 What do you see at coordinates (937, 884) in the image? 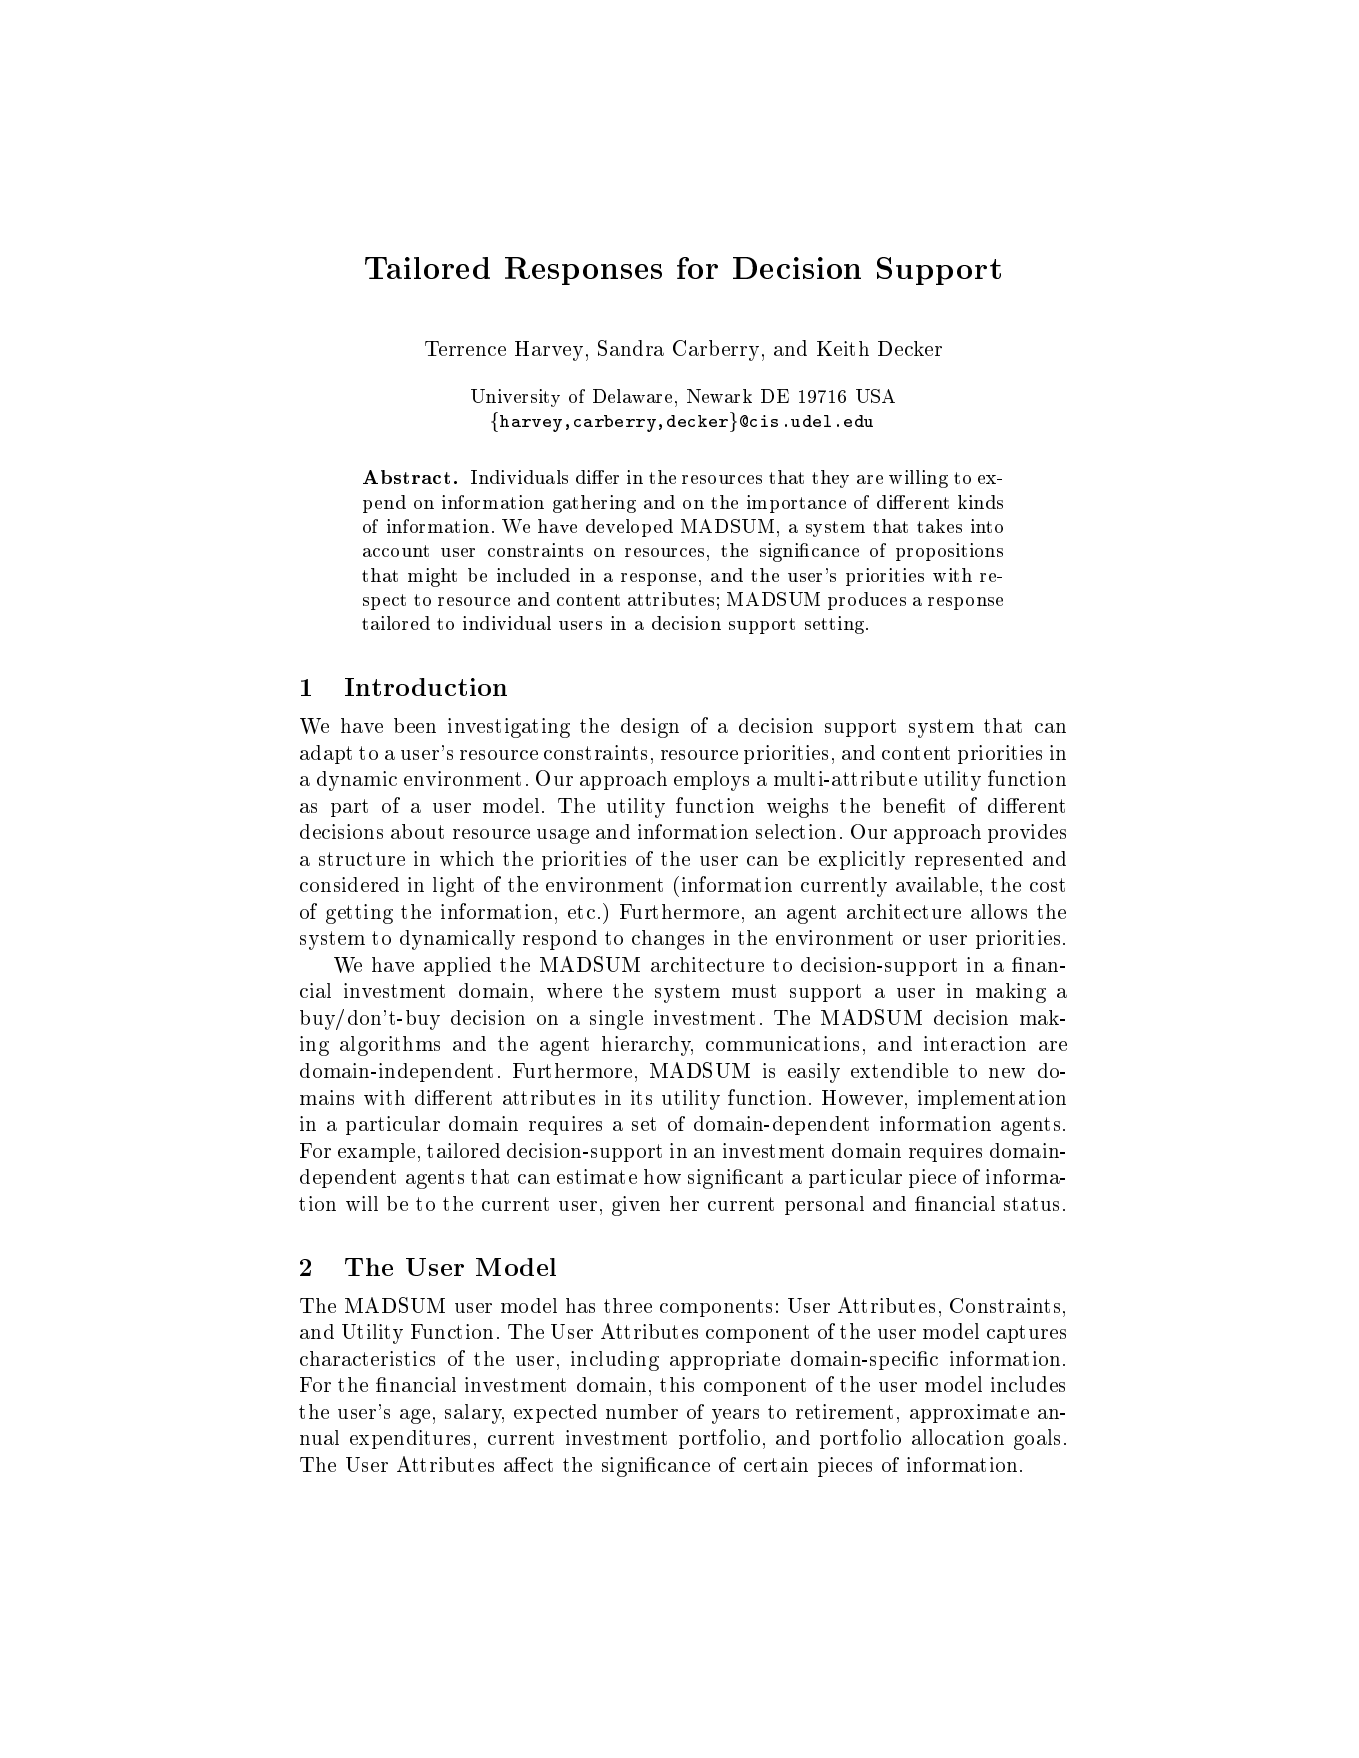
I see `available` at bounding box center [937, 884].
